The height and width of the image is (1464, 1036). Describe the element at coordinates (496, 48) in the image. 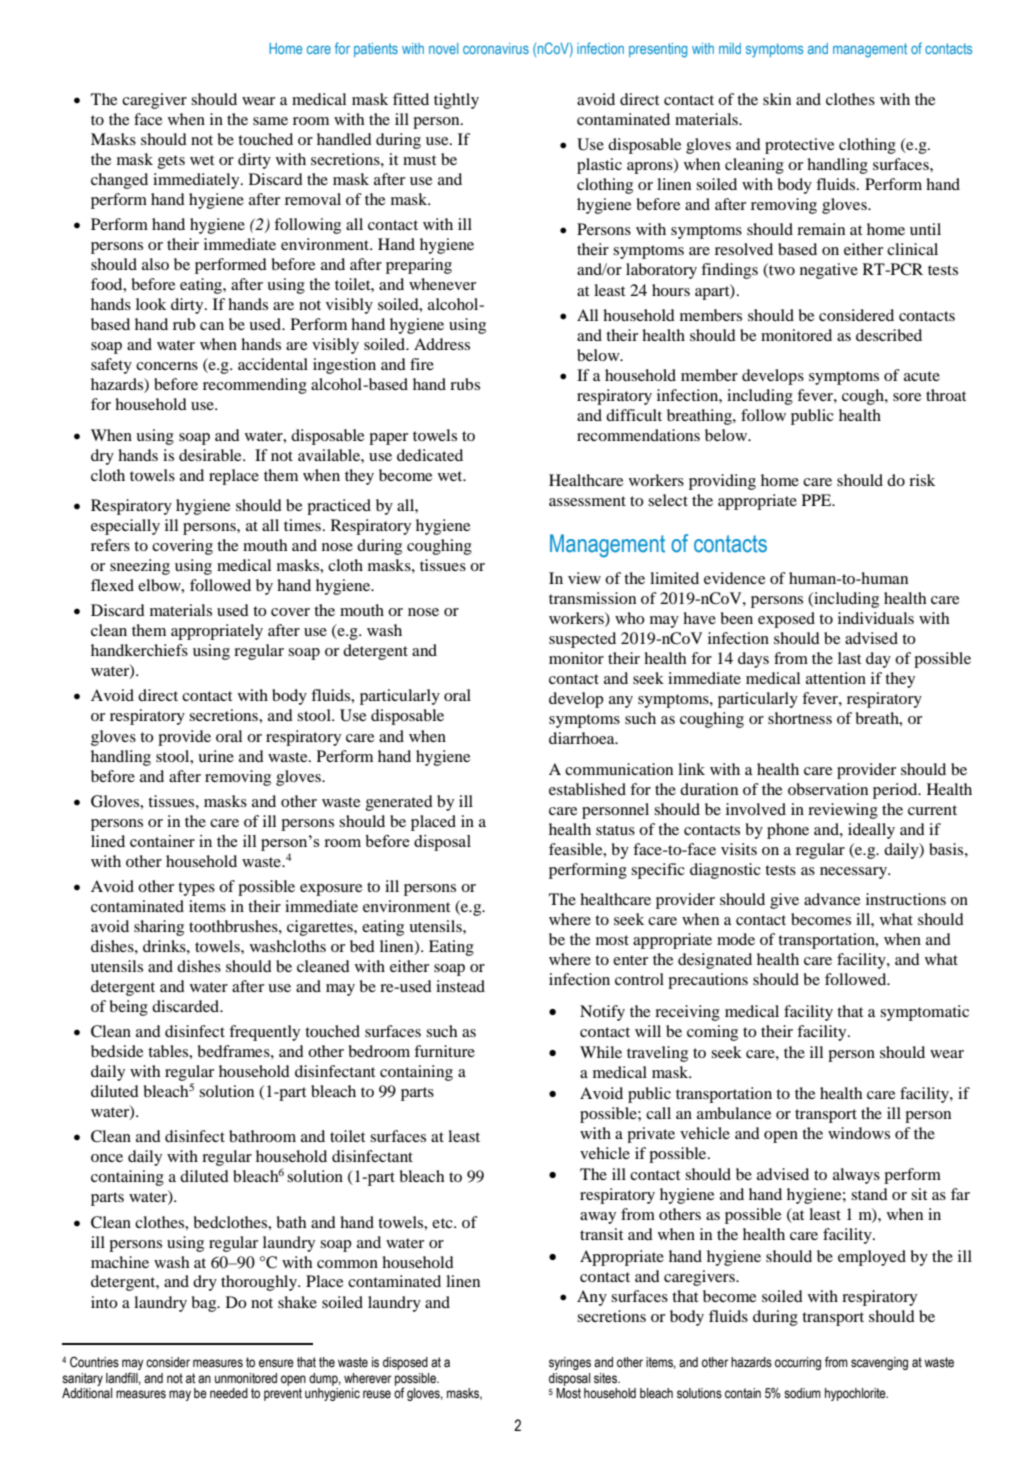

I see `coronavirus` at that location.
